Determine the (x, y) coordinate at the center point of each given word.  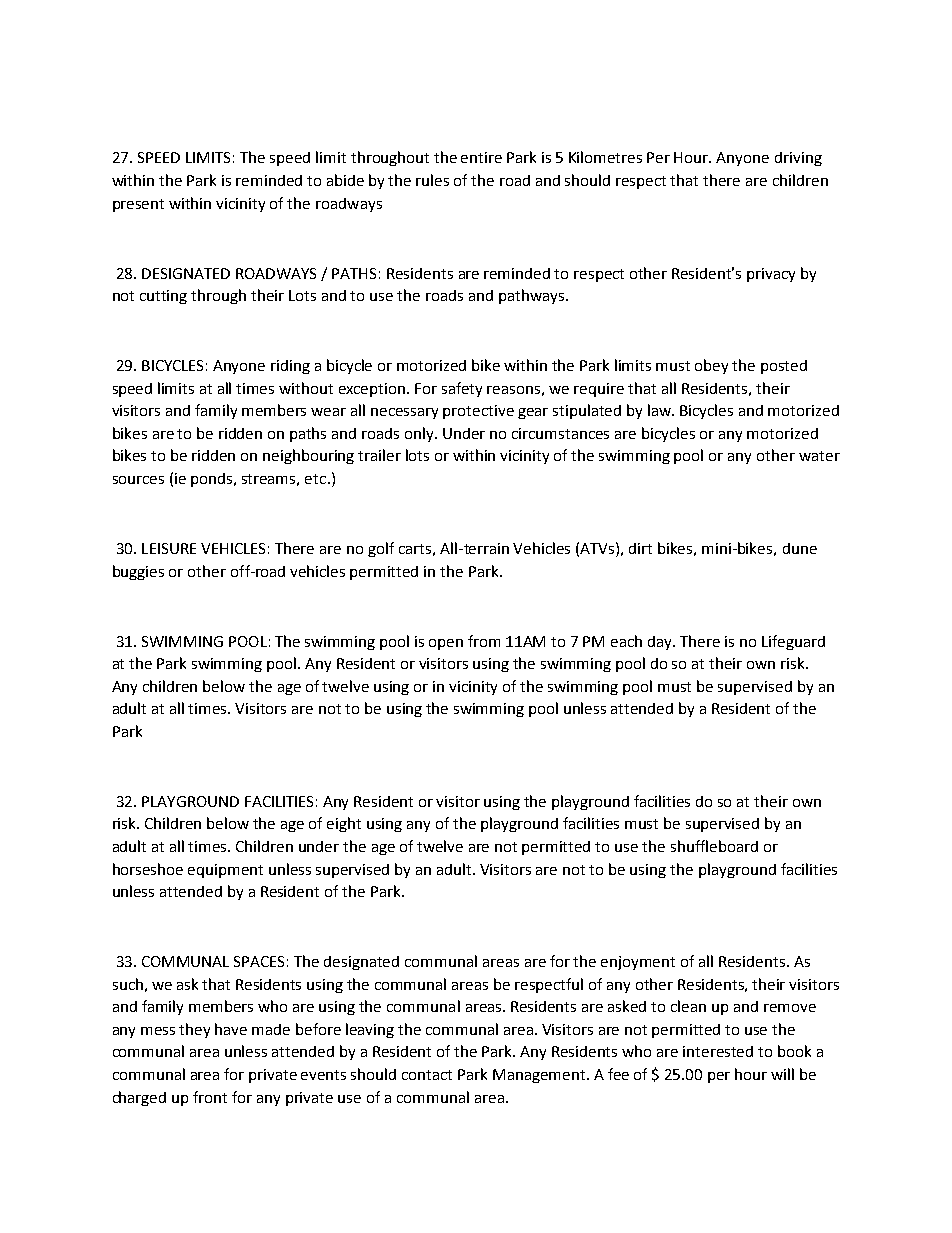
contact (427, 1075)
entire (481, 157)
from (484, 641)
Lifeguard (793, 642)
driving (798, 159)
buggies (138, 572)
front (210, 1097)
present (138, 205)
